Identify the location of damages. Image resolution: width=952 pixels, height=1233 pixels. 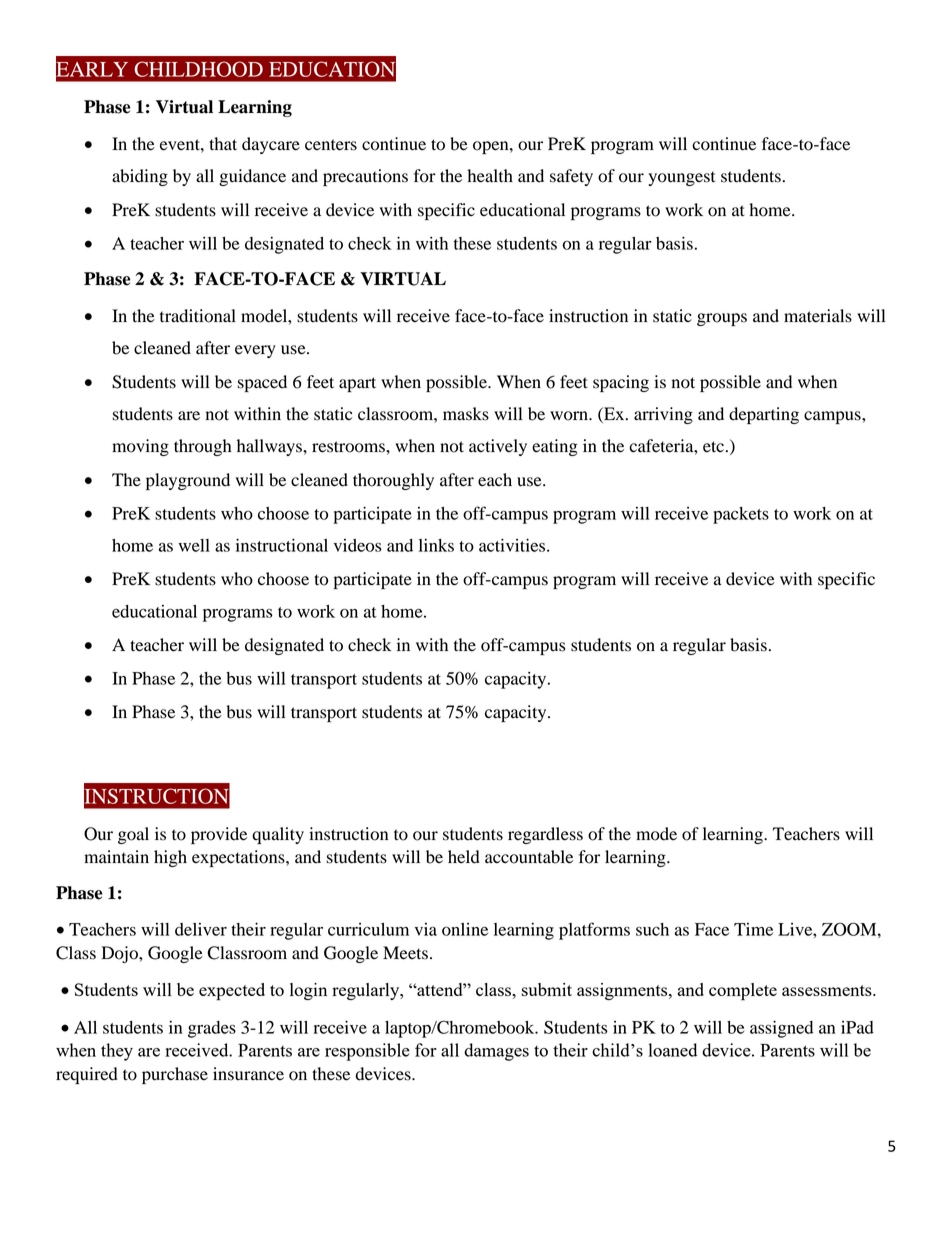
(496, 1052).
